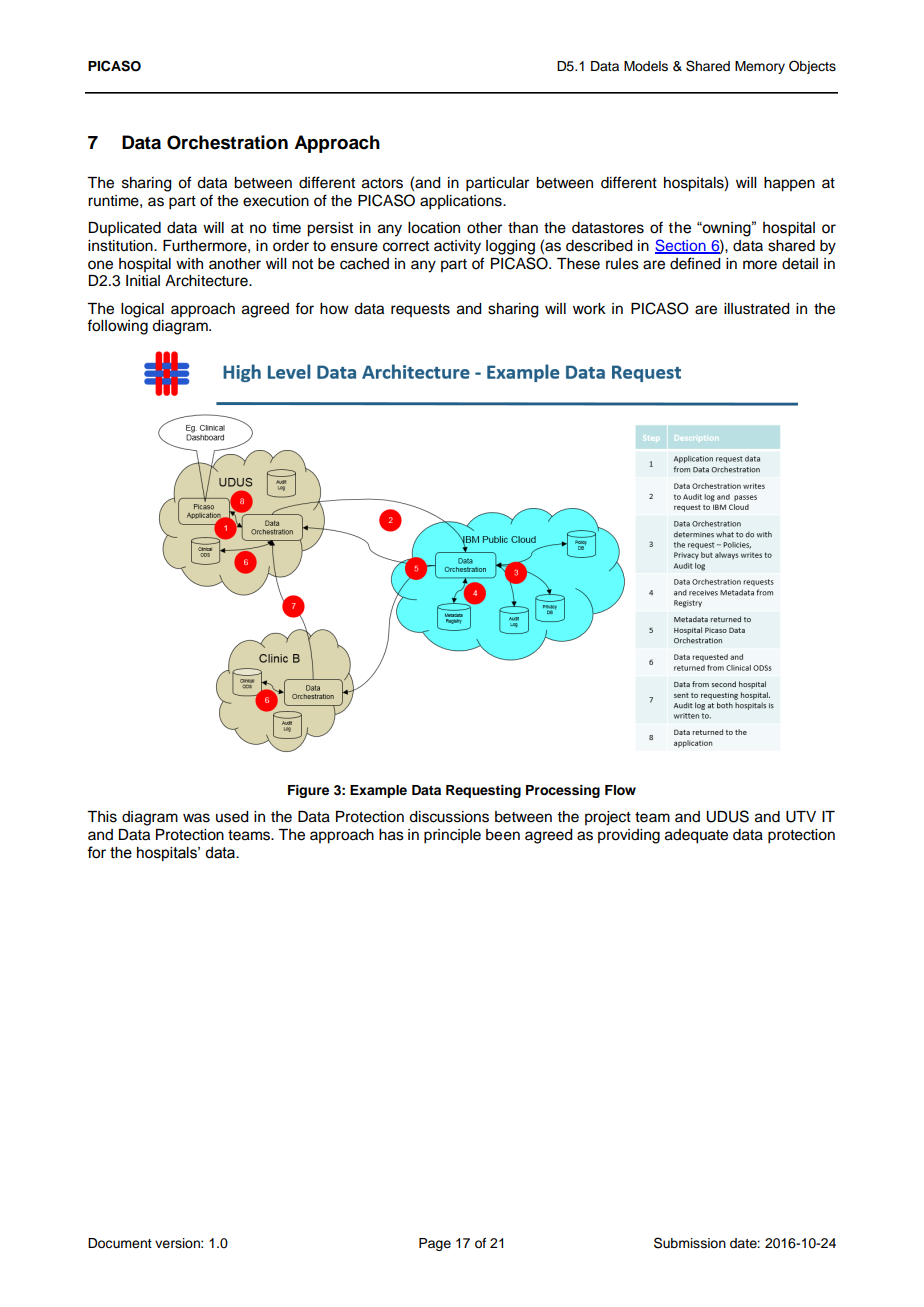  I want to click on adequate, so click(696, 836).
